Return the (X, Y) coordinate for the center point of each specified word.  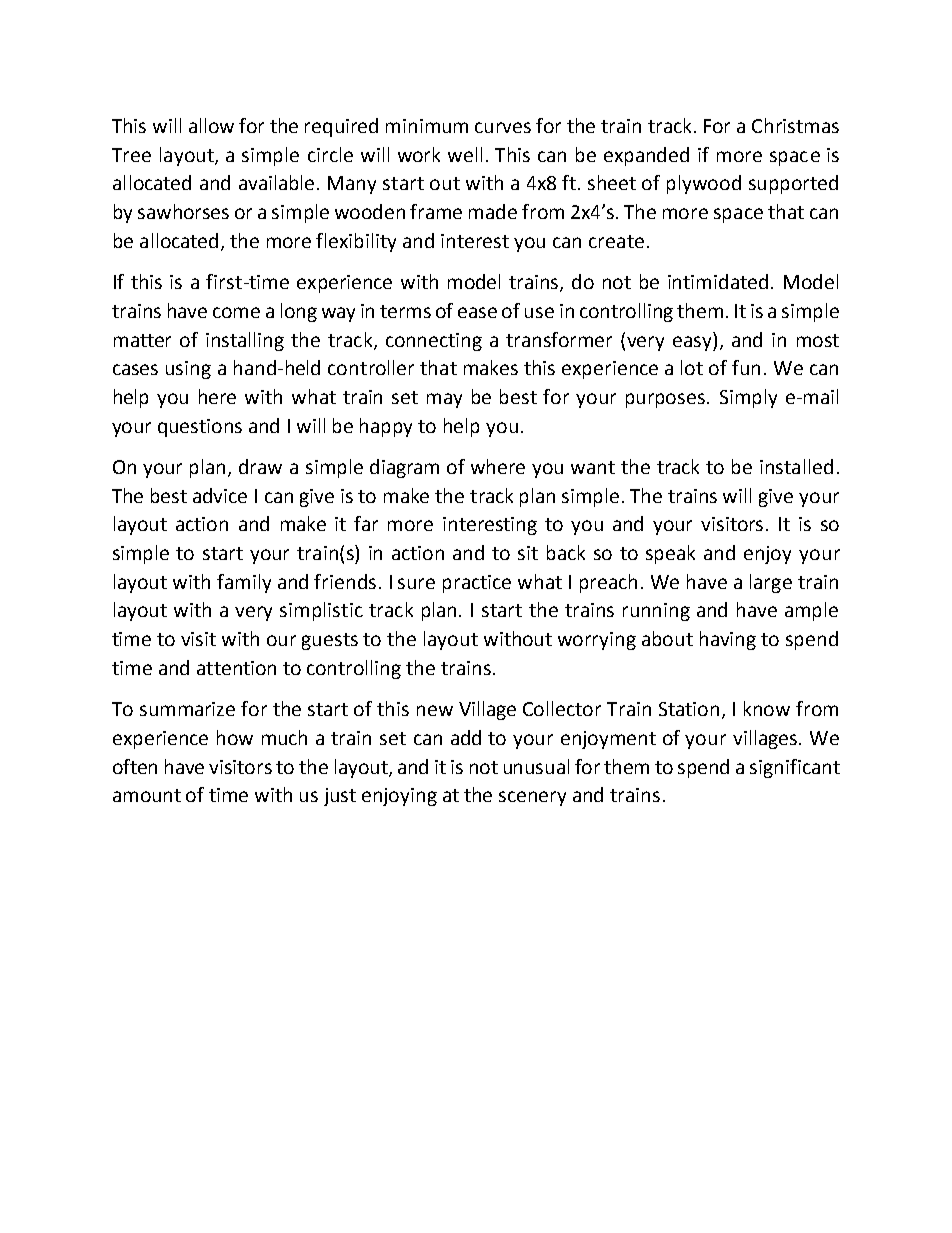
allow (211, 125)
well (465, 154)
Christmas (795, 125)
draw (260, 466)
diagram (404, 468)
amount (147, 795)
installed (796, 466)
